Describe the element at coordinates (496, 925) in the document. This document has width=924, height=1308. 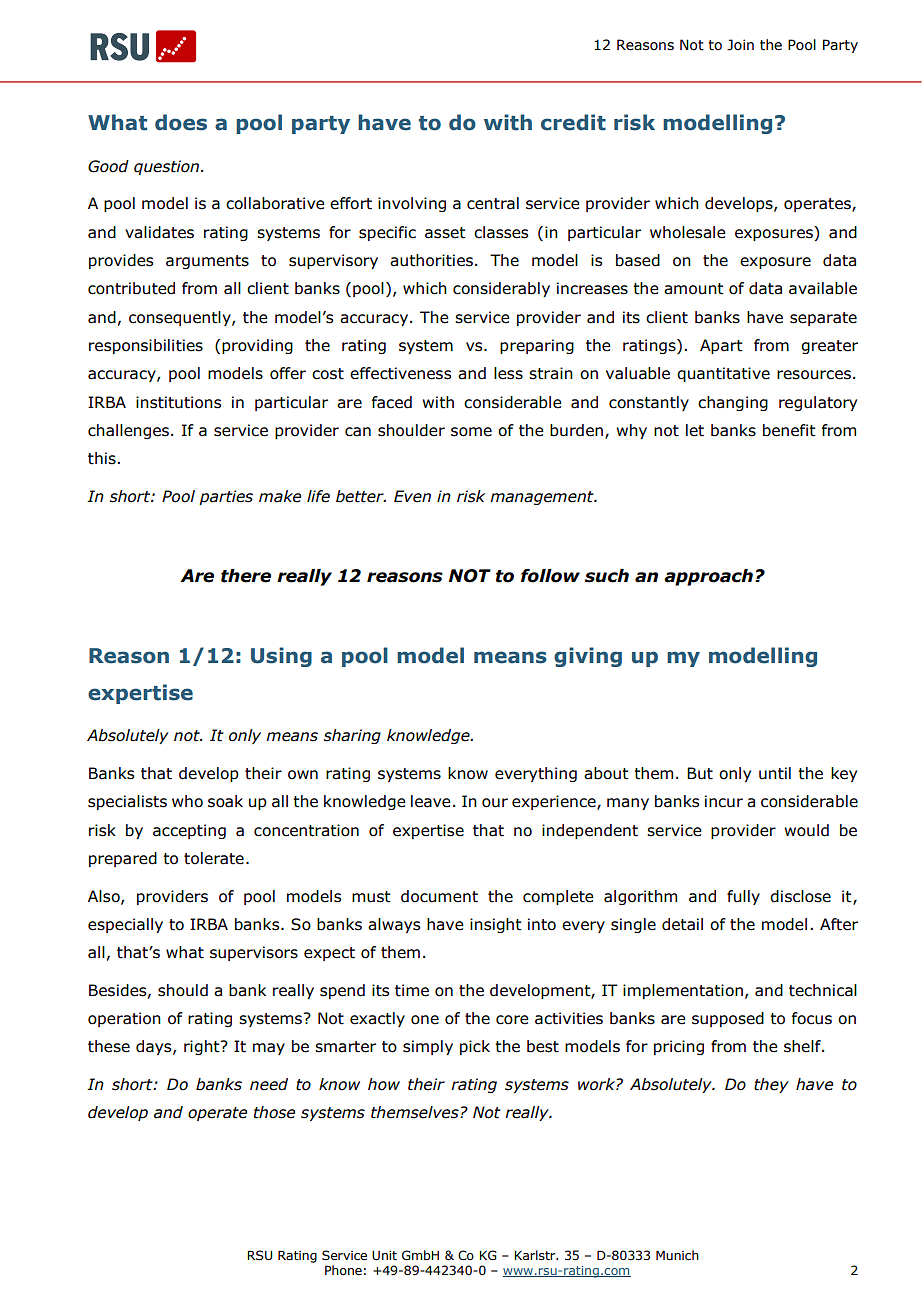
I see `insight` at that location.
